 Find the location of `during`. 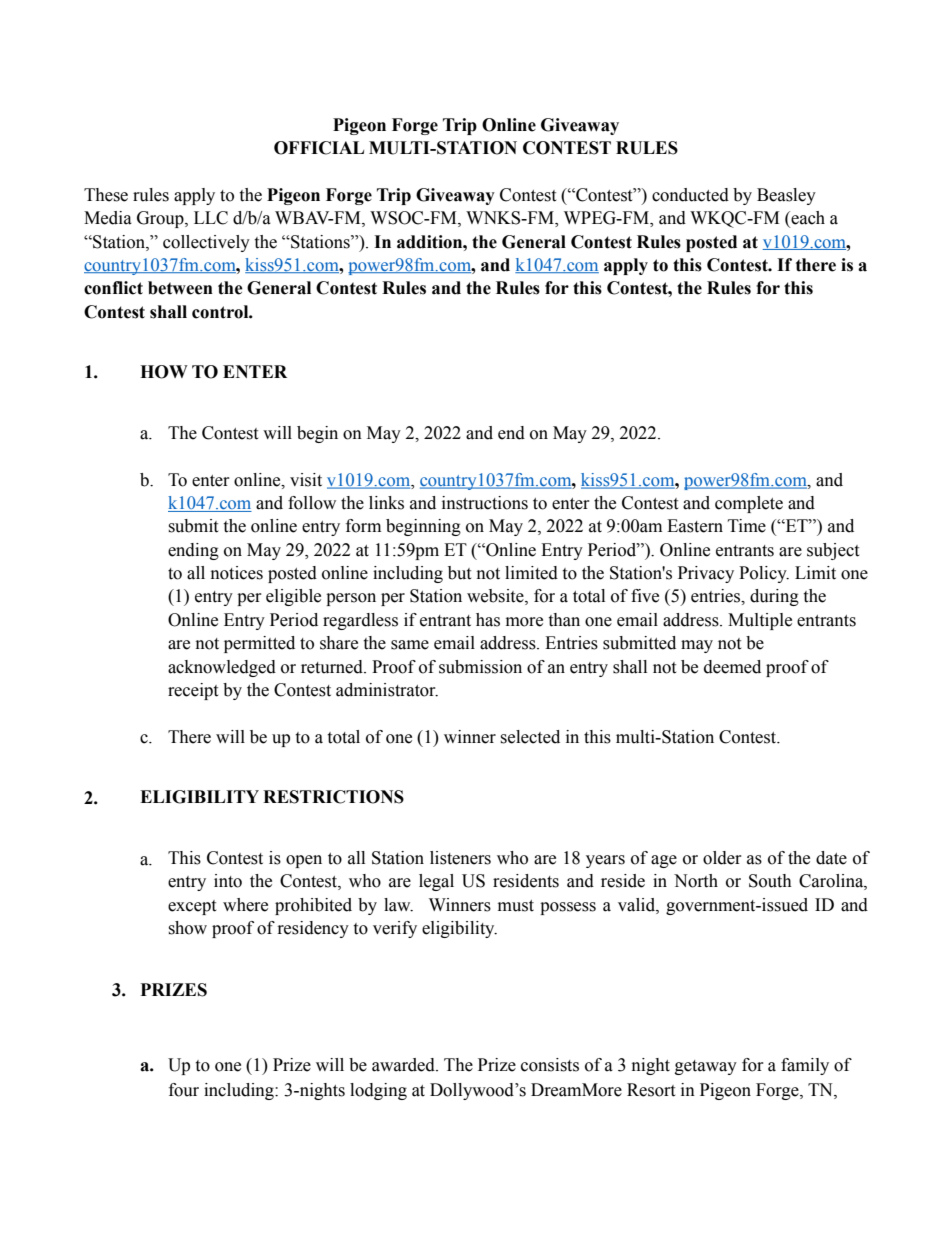

during is located at coordinates (774, 597).
